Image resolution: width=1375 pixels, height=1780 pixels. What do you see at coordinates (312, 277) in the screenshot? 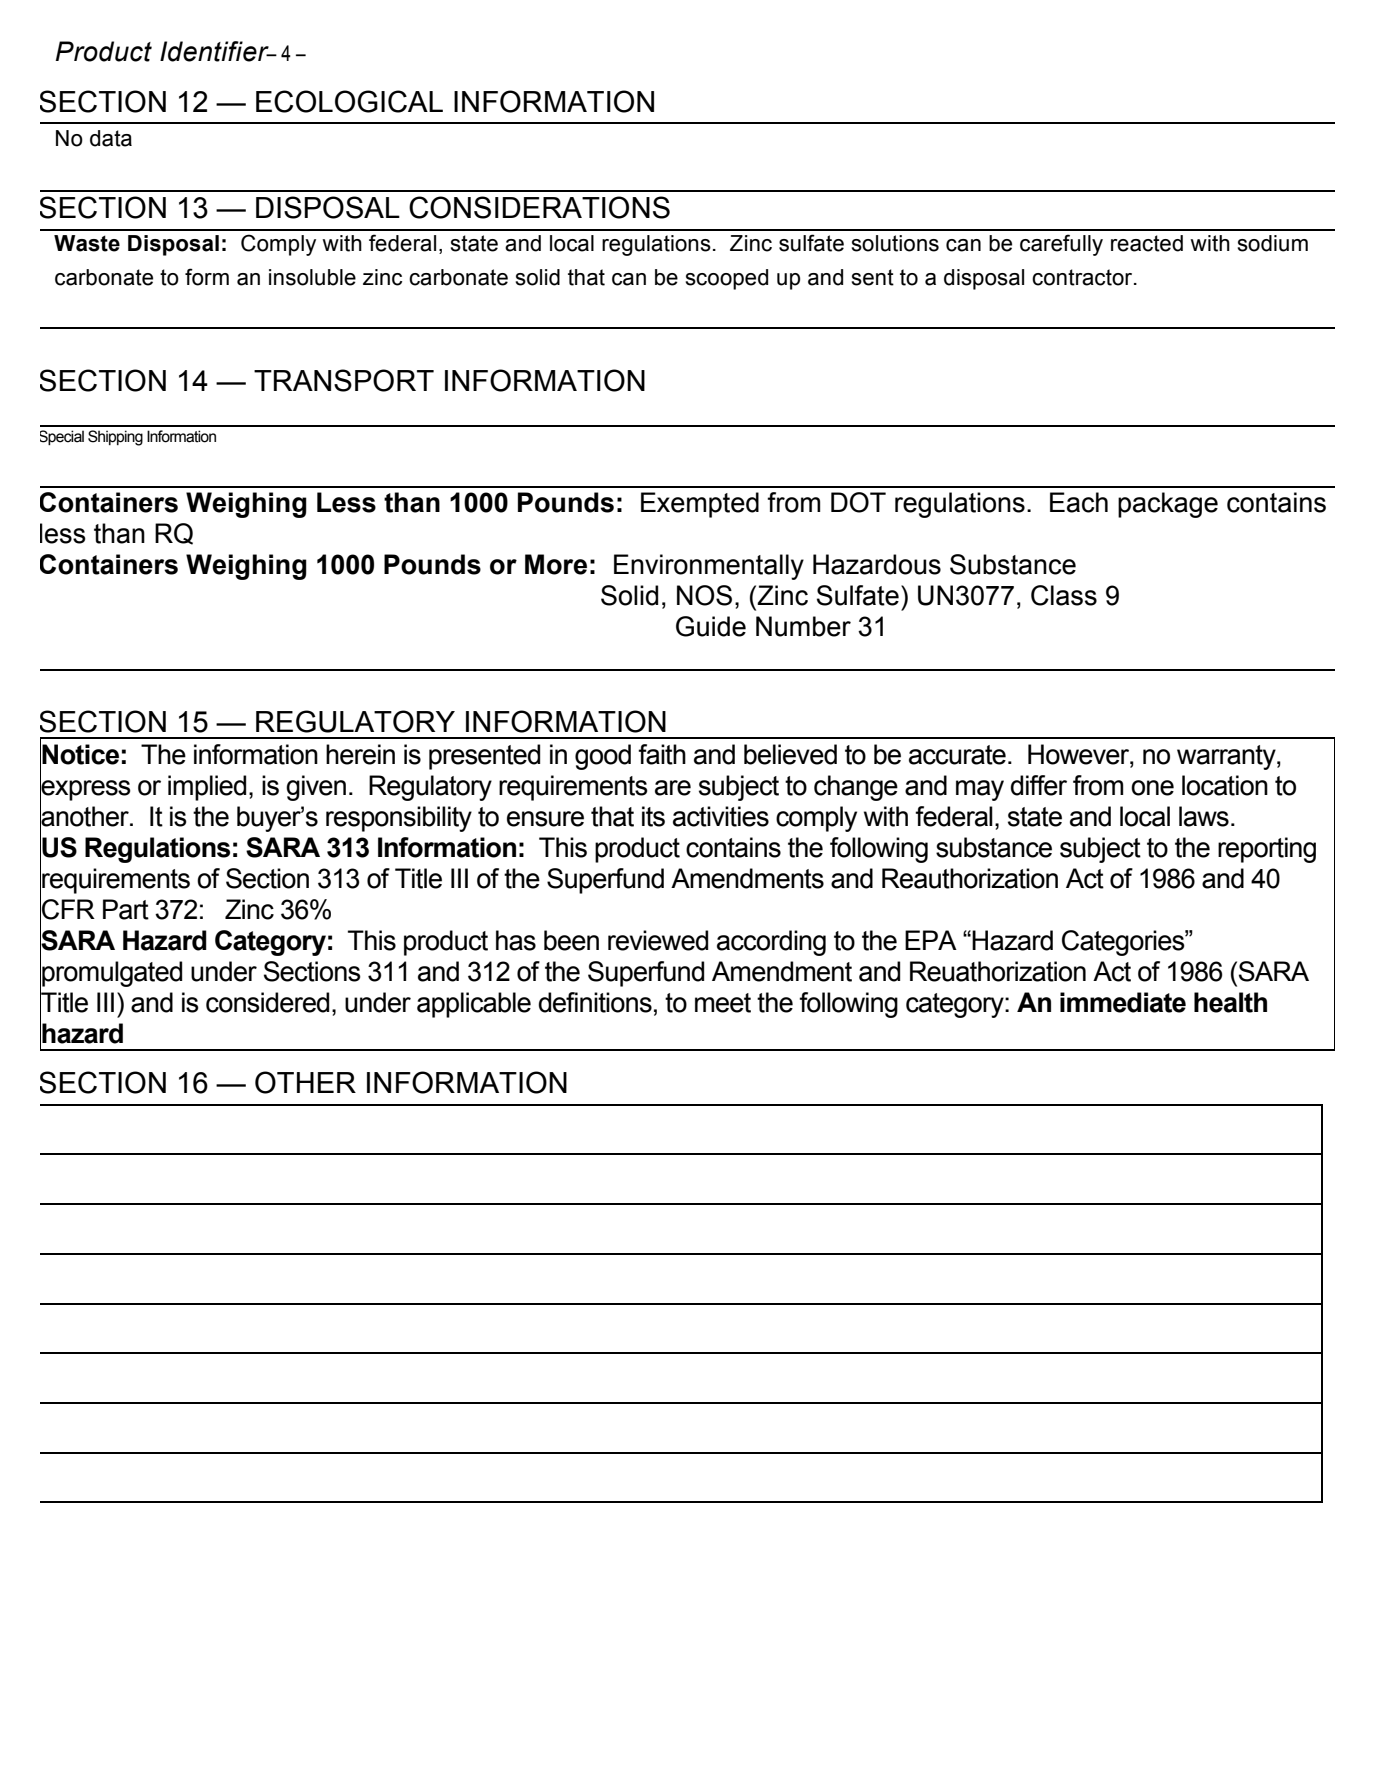
I see `insoluble` at bounding box center [312, 277].
